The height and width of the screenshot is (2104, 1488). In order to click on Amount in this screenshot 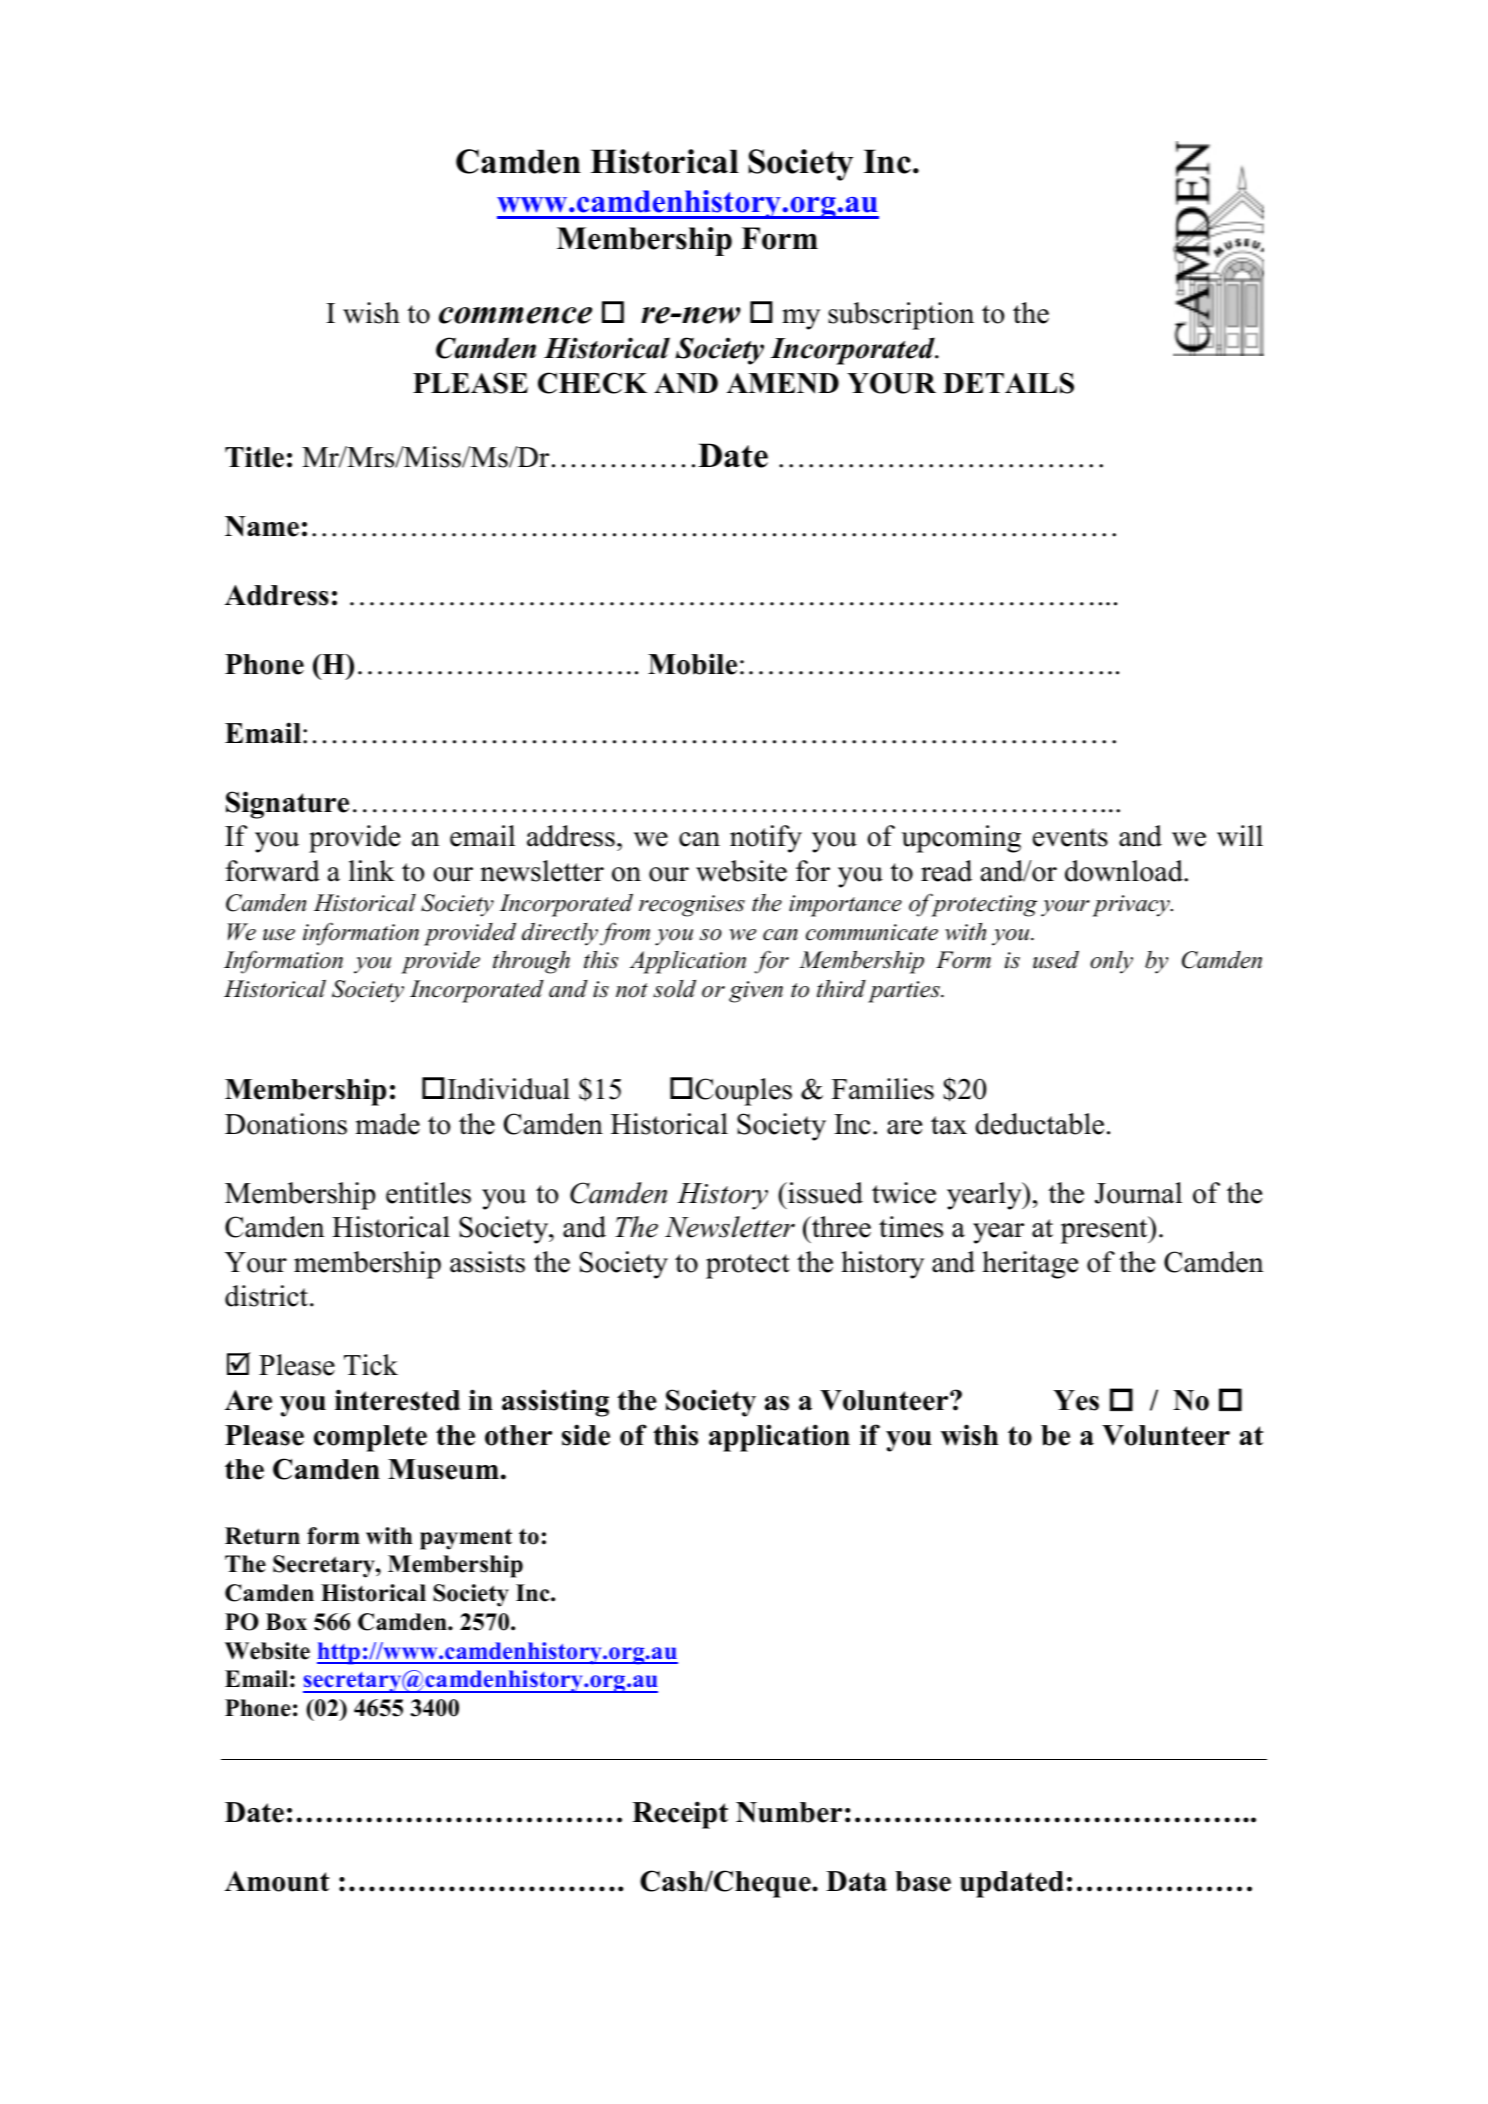, I will do `click(277, 1881)`.
